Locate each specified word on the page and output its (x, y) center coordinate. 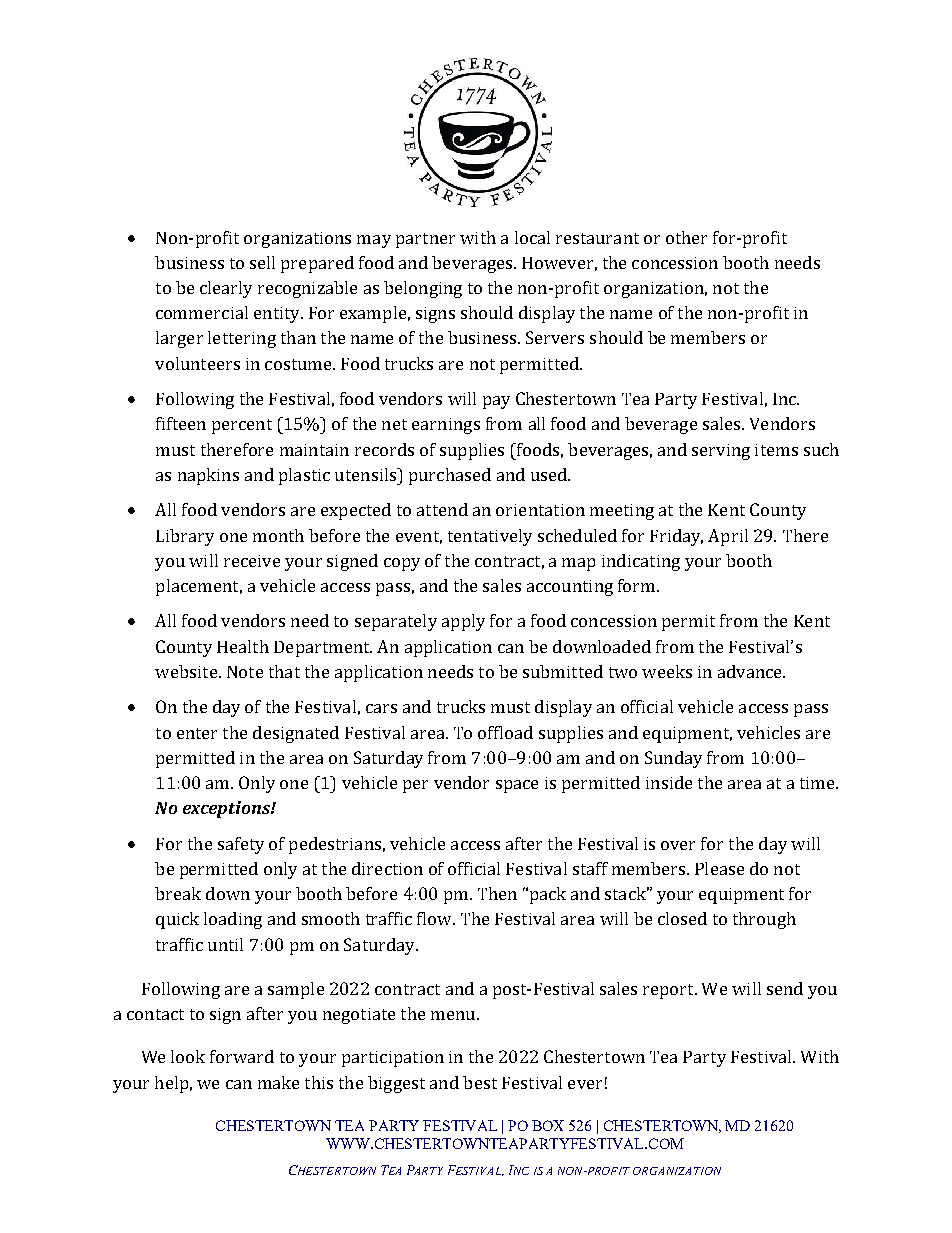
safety (241, 845)
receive (252, 561)
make (278, 1082)
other (686, 237)
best (480, 1082)
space (517, 786)
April (728, 537)
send (785, 988)
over (678, 845)
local (532, 237)
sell (262, 262)
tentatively (490, 537)
